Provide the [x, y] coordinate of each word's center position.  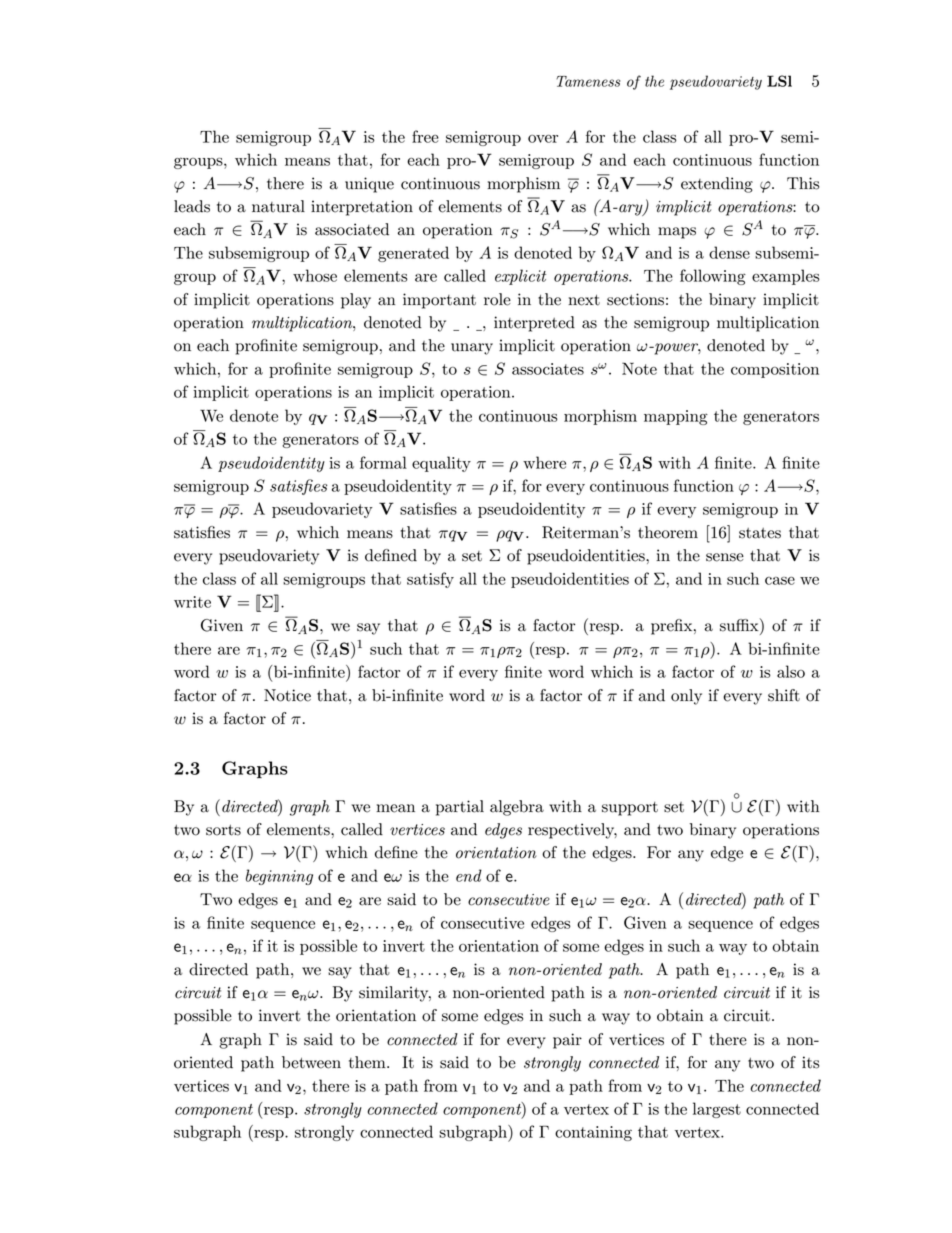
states [760, 533]
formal [383, 462]
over [543, 139]
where [544, 462]
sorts [223, 830]
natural [278, 206]
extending [717, 185]
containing [593, 1133]
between [311, 1062]
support [630, 809]
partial [460, 808]
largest [717, 1110]
